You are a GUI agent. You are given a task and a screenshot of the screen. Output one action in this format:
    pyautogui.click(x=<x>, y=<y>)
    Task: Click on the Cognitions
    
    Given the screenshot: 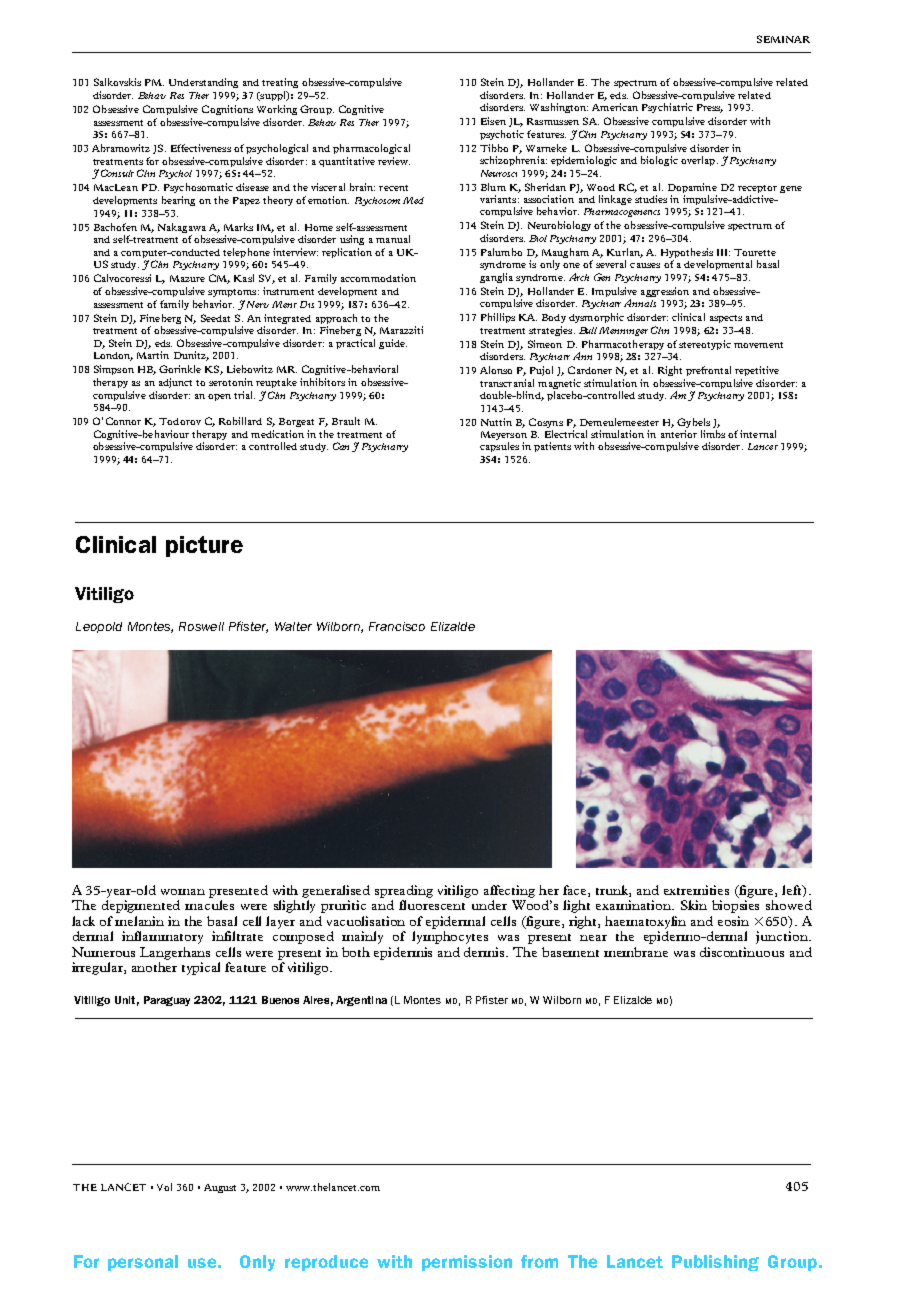 What is the action you would take?
    pyautogui.click(x=227, y=110)
